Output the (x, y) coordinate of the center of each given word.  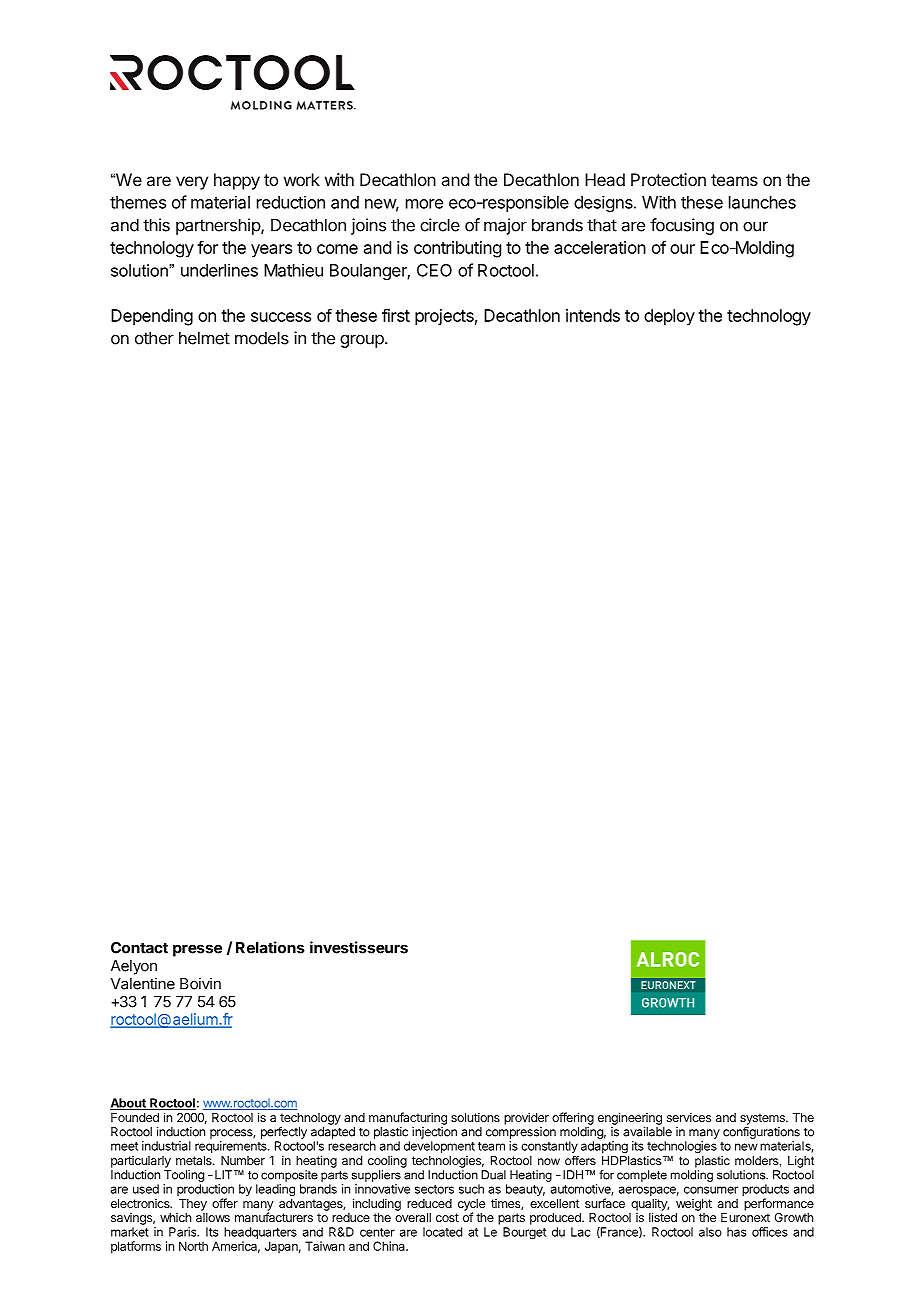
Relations (270, 947)
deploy (669, 317)
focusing (682, 226)
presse (197, 950)
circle (440, 225)
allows (213, 1217)
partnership (219, 226)
